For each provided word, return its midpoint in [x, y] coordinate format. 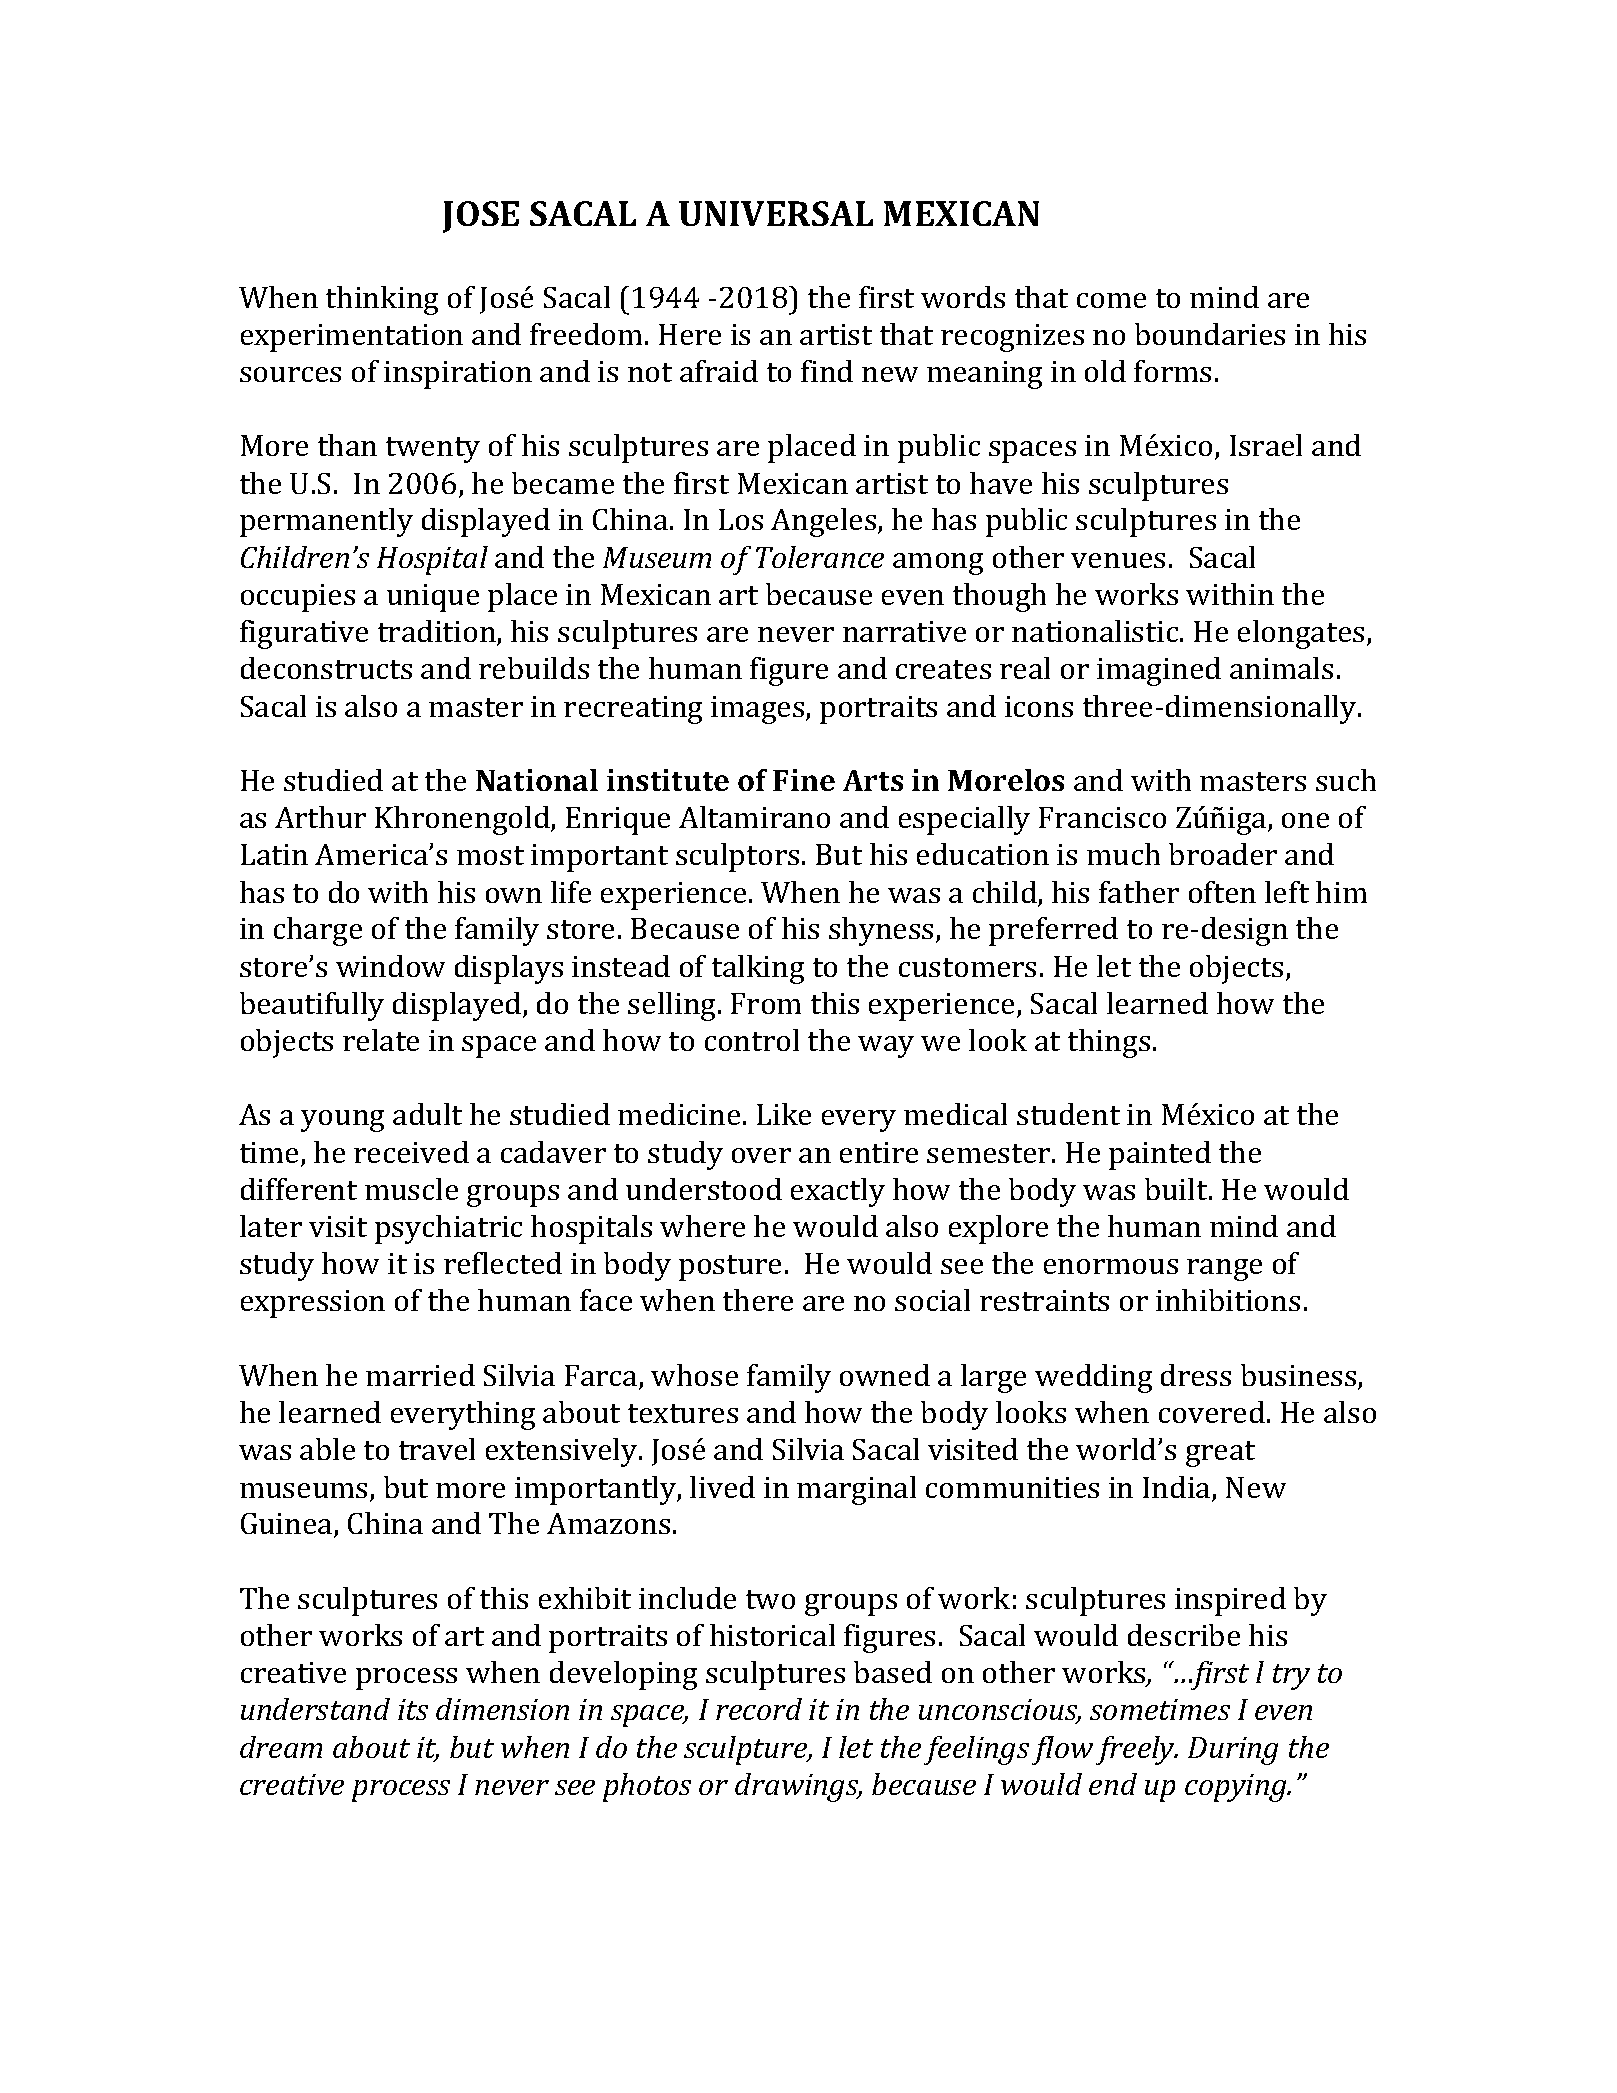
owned [885, 1375]
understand [315, 1709]
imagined [1159, 671]
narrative [904, 631]
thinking [382, 300]
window [390, 966]
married [420, 1375]
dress [1196, 1375]
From [766, 1003]
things [1109, 1043]
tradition [438, 632]
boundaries [1210, 334]
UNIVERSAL [776, 213]
